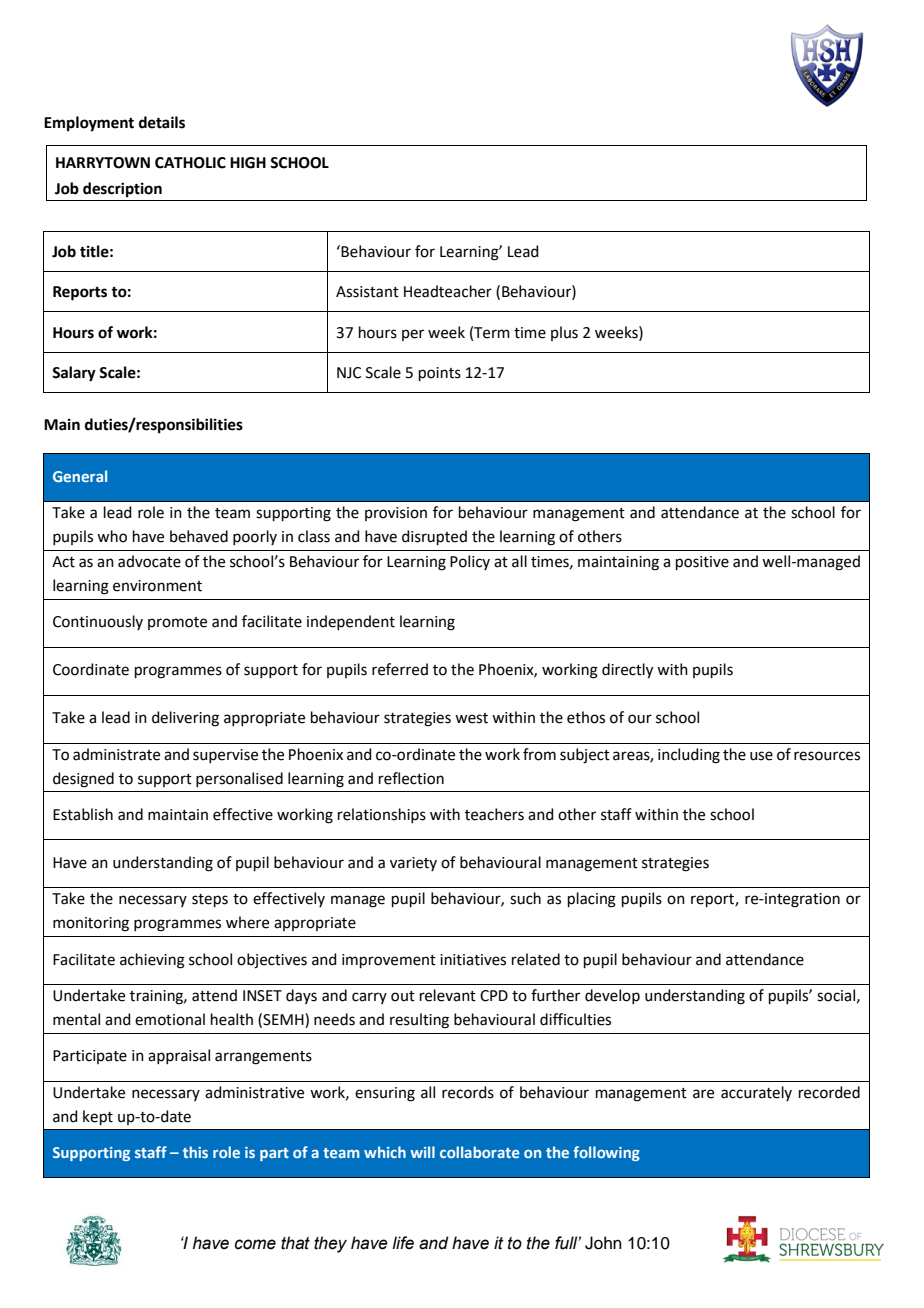 Image resolution: width=924 pixels, height=1308 pixels. What do you see at coordinates (564, 333) in the screenshot?
I see `plus` at bounding box center [564, 333].
